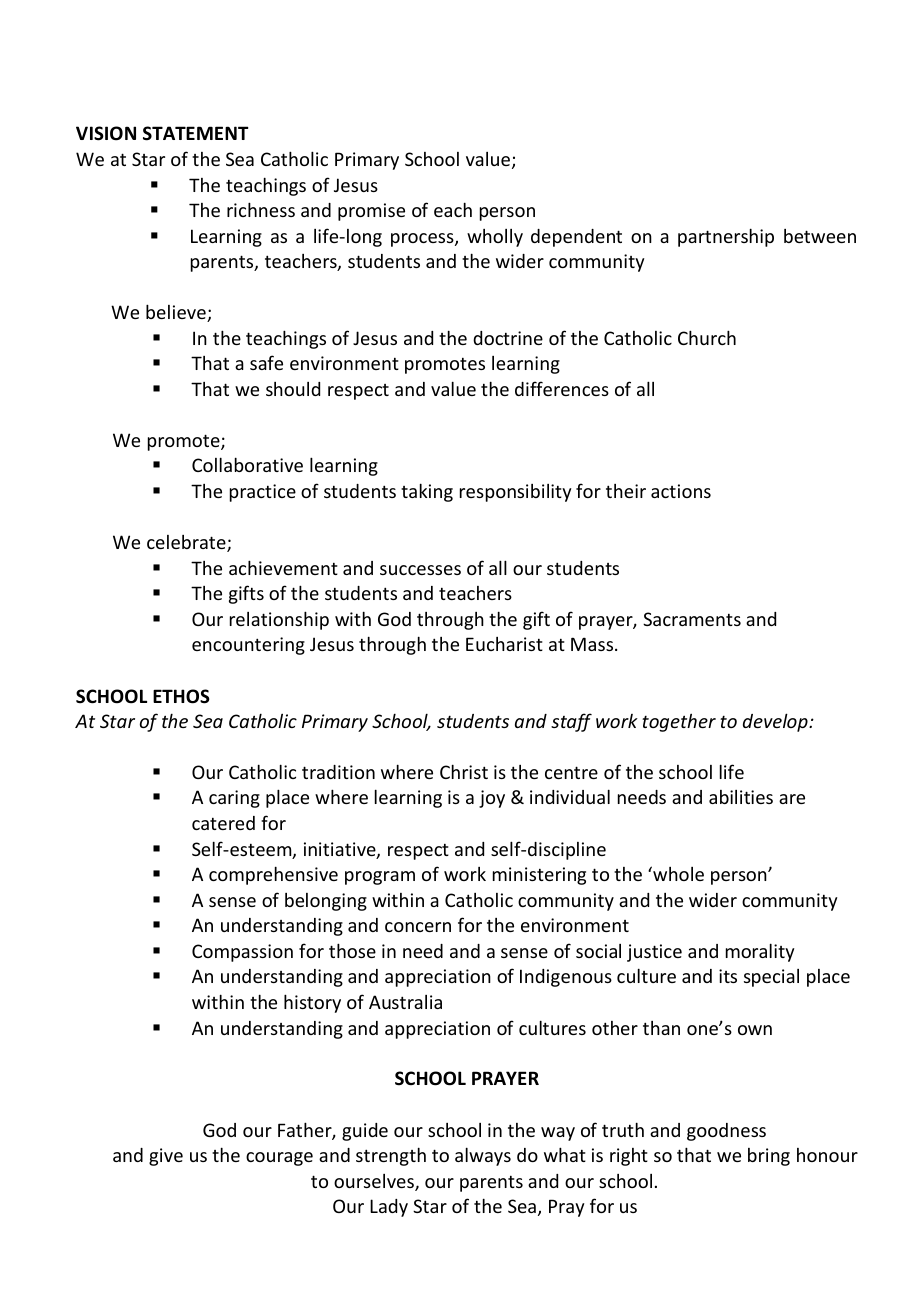  What do you see at coordinates (242, 953) in the document?
I see `Compassion` at bounding box center [242, 953].
